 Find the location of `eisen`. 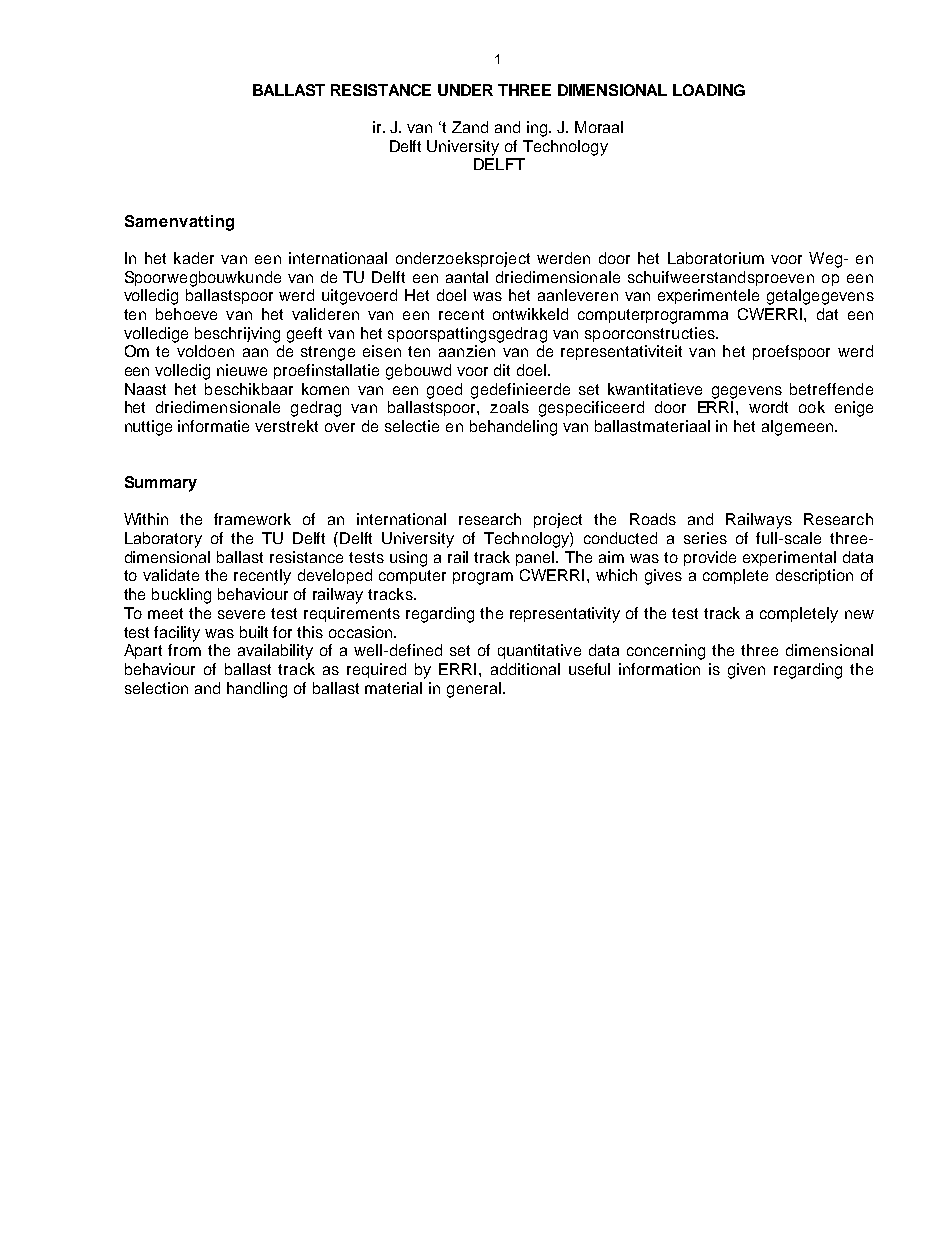

eisen is located at coordinates (382, 351).
